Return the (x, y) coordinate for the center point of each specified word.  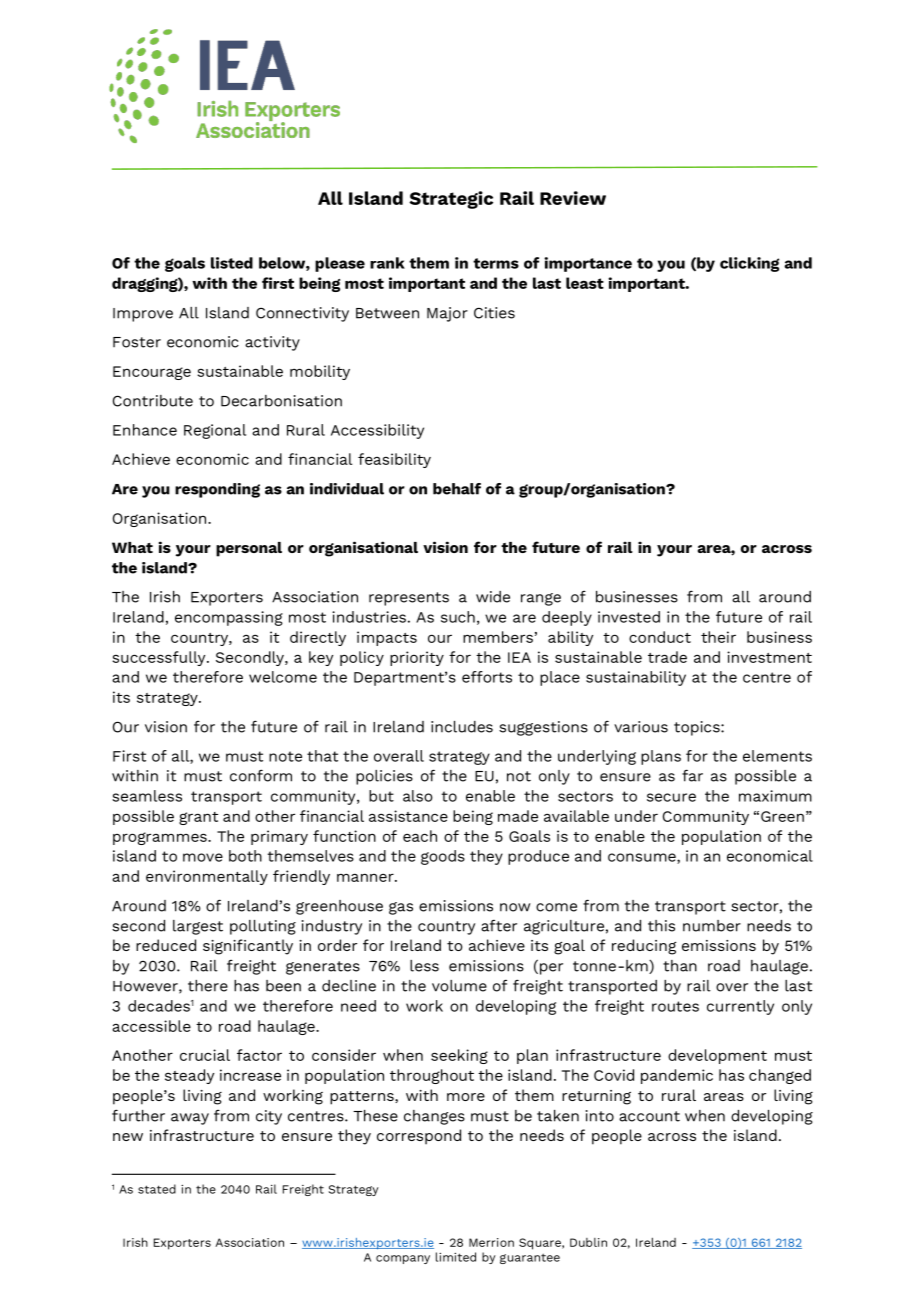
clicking (749, 264)
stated (157, 1189)
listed (232, 263)
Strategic (451, 200)
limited (456, 1257)
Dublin (588, 1242)
